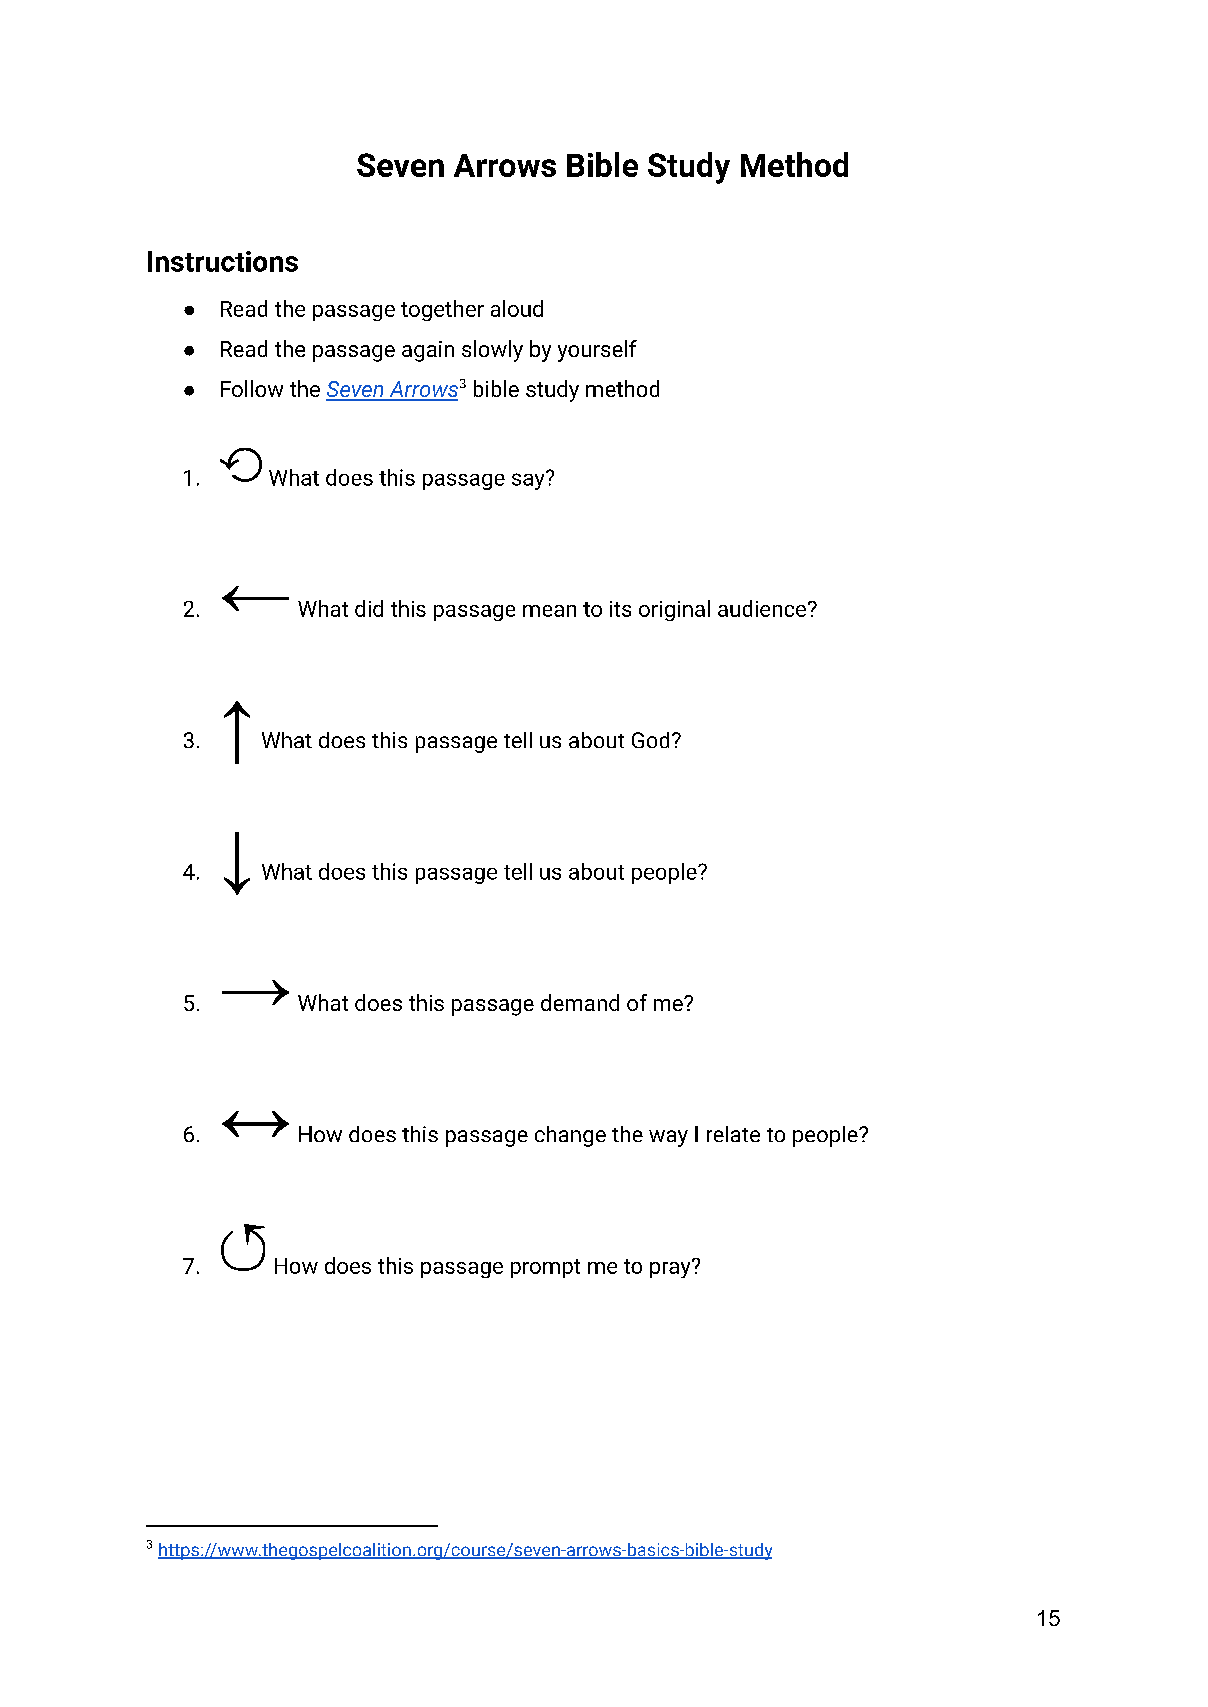  Describe the element at coordinates (223, 261) in the screenshot. I see `Instructions` at that location.
